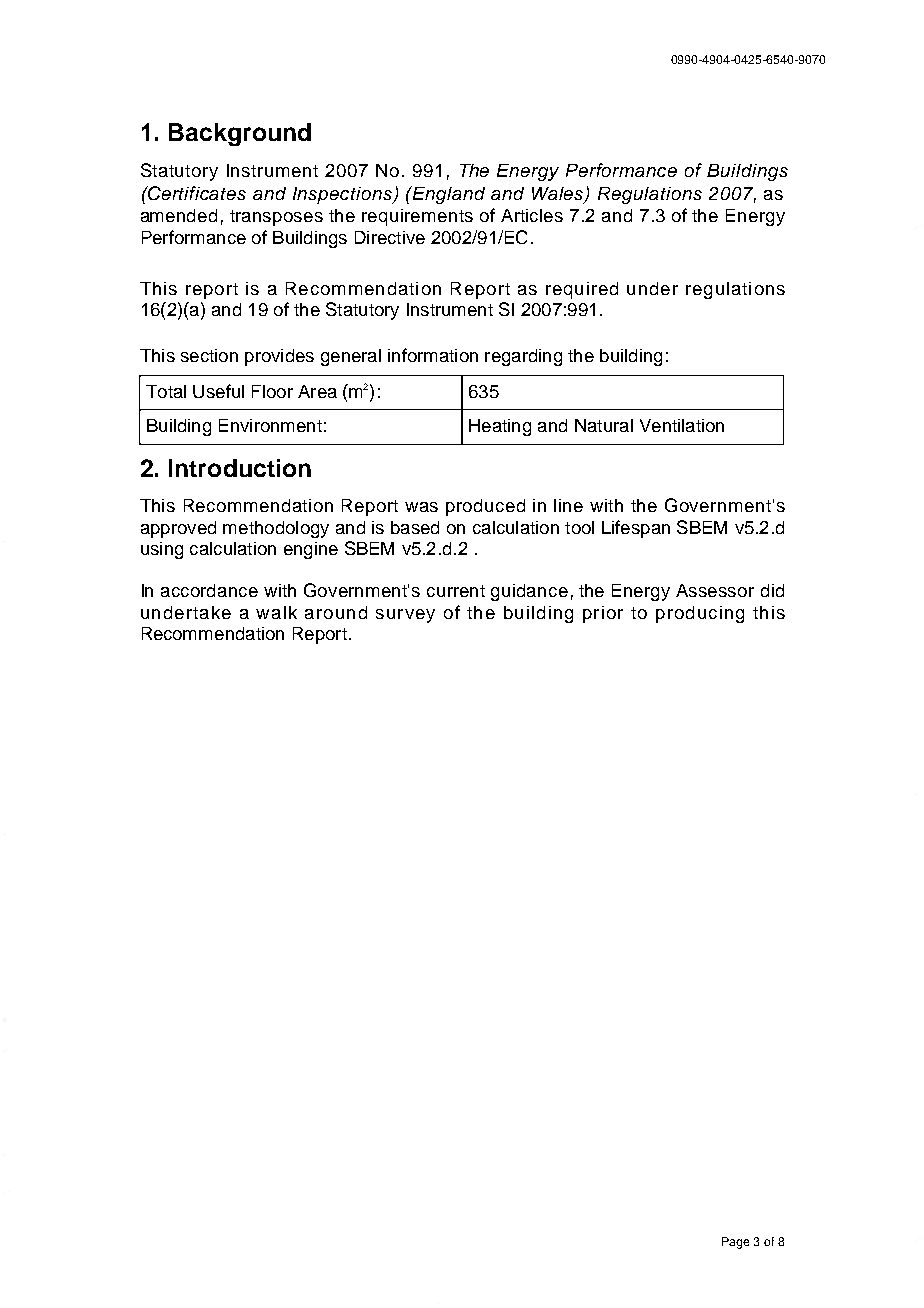  What do you see at coordinates (276, 612) in the document?
I see `walk` at bounding box center [276, 612].
